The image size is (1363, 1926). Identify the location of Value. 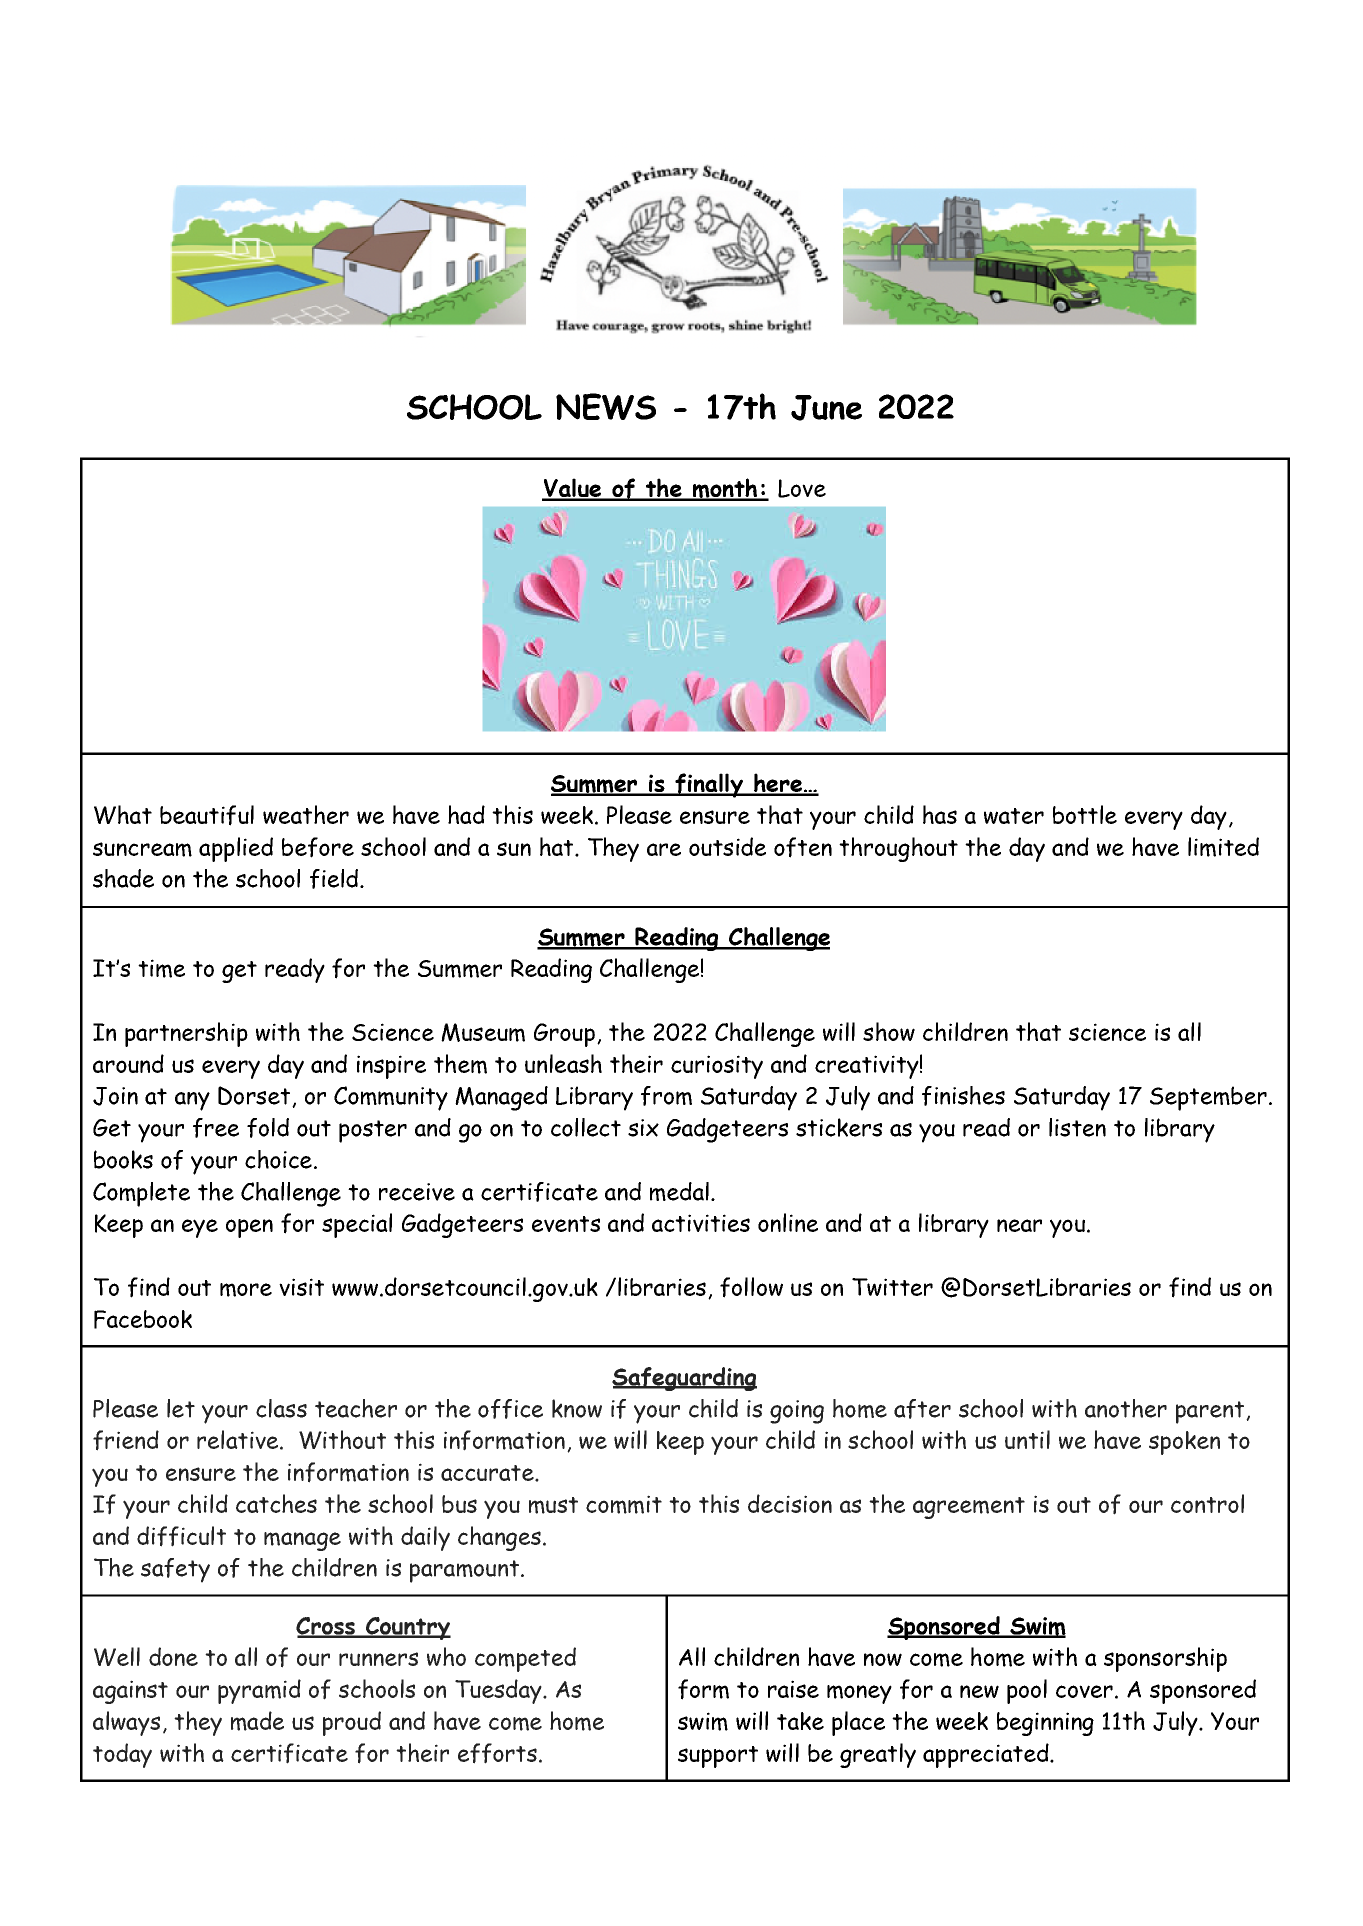
(573, 489).
